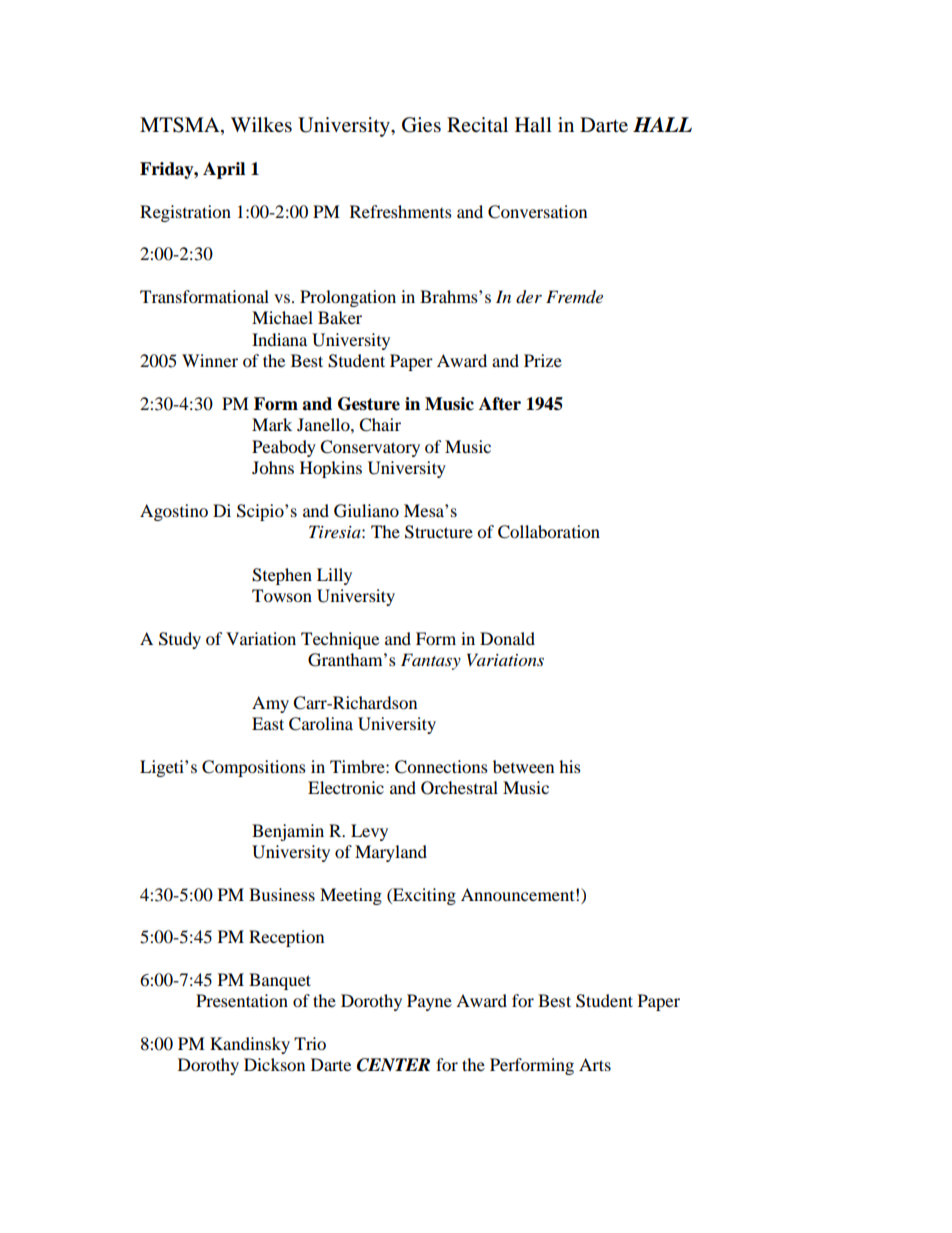 The height and width of the screenshot is (1233, 952). I want to click on Gies, so click(421, 125).
